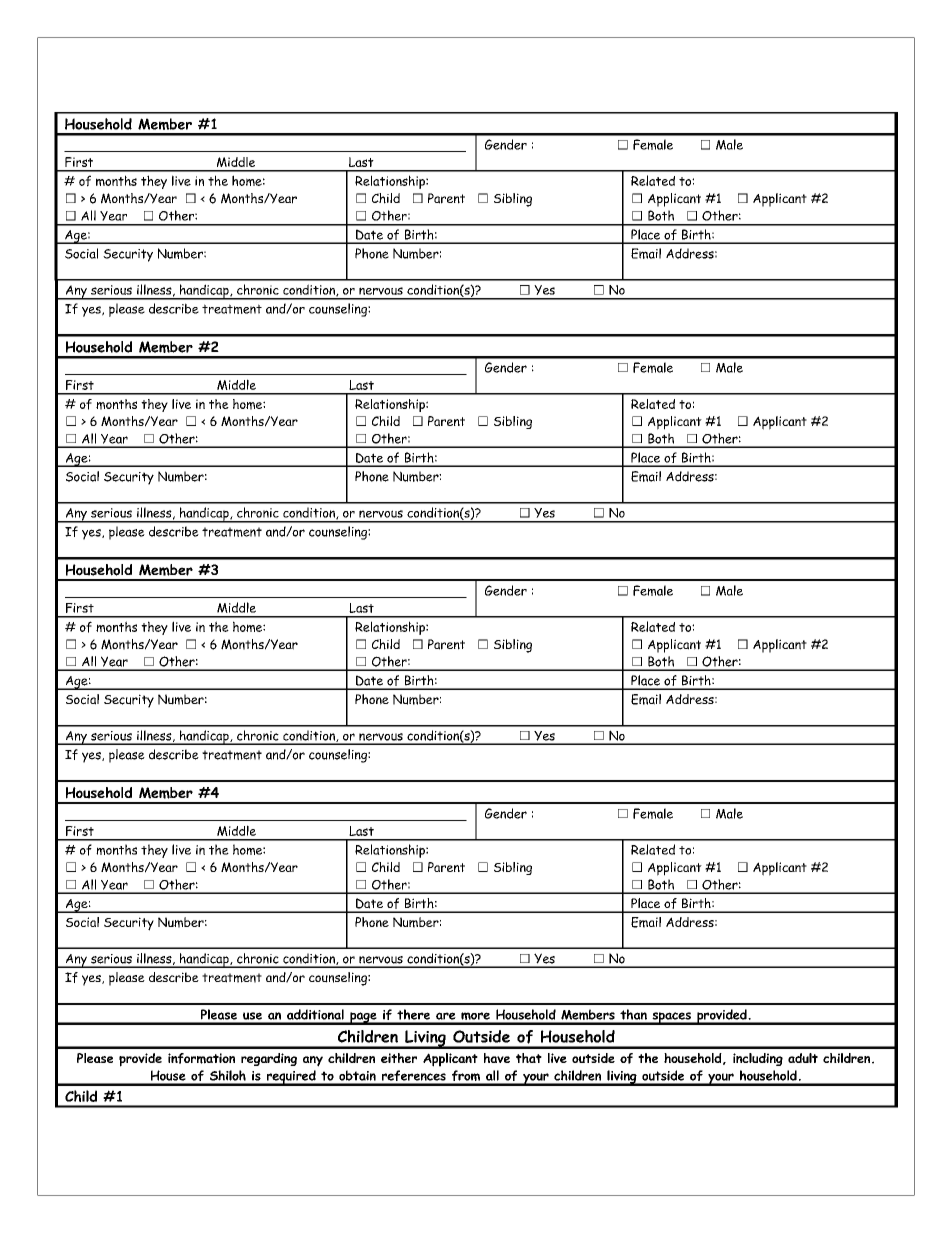 The image size is (952, 1233). I want to click on including, so click(758, 1059).
